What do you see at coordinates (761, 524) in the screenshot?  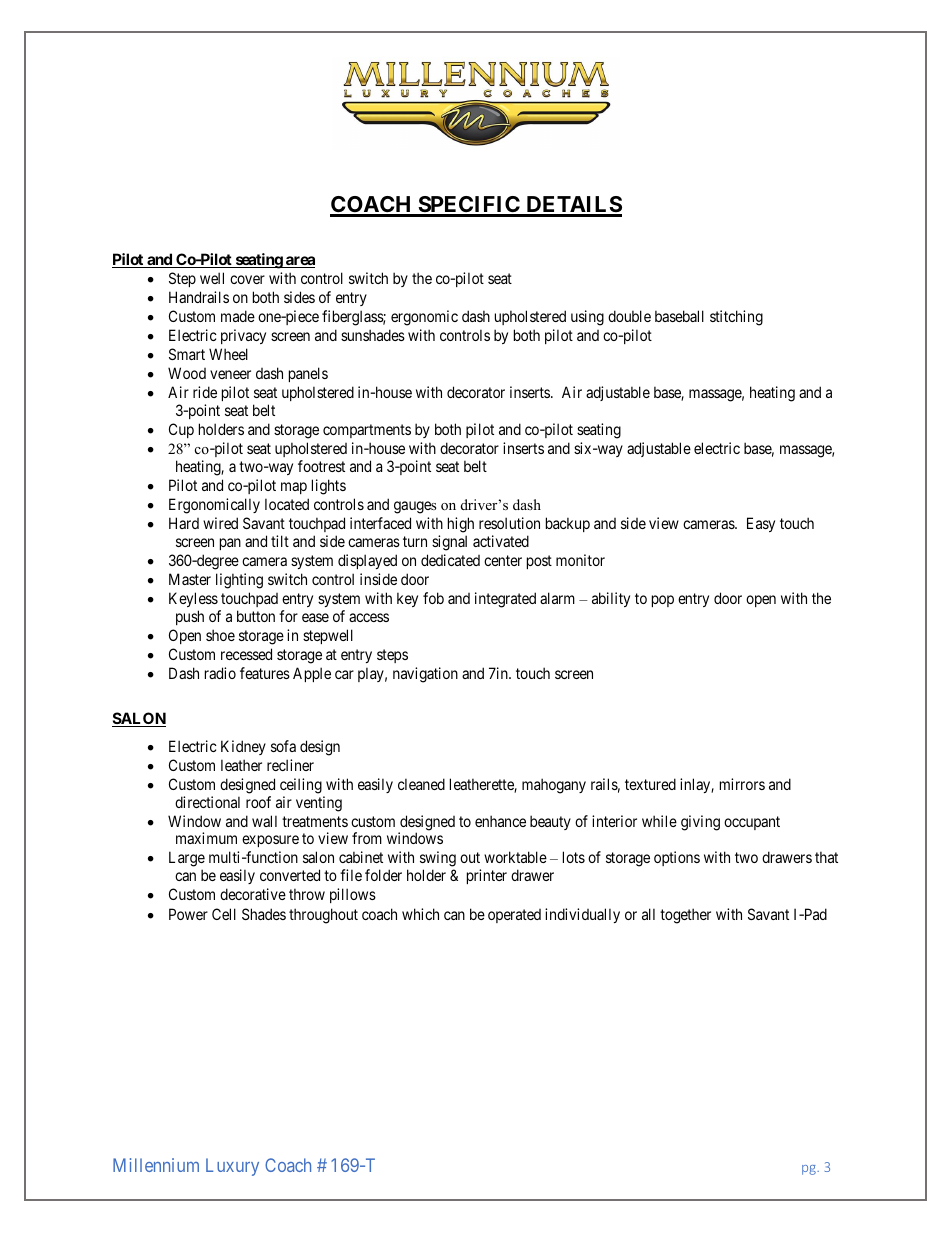 I see `Easy` at bounding box center [761, 524].
